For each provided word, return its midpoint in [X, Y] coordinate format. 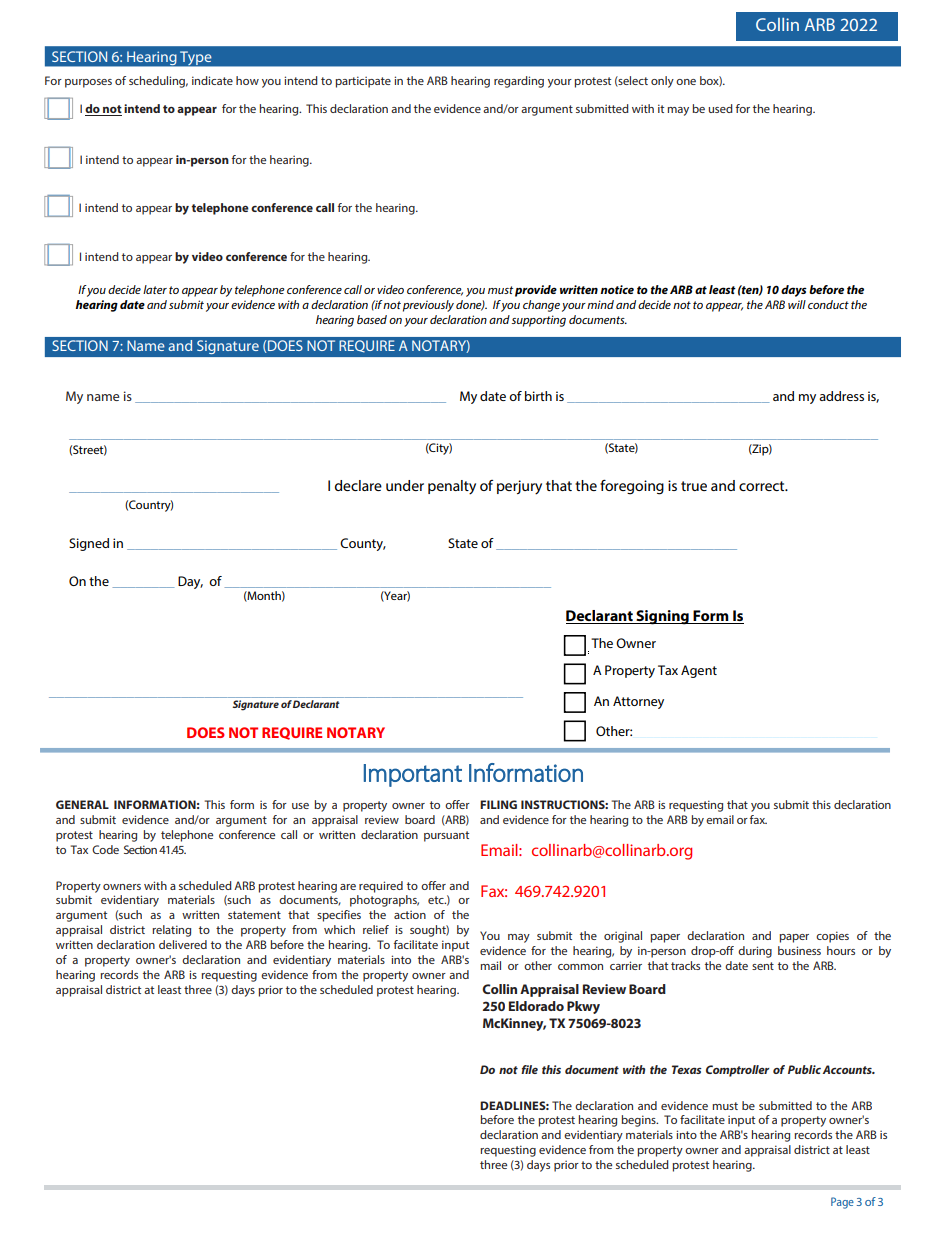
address [841, 396]
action [410, 914]
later [155, 289]
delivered [183, 944]
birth [538, 396]
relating [171, 931]
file [529, 1069]
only [662, 82]
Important [413, 775]
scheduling [158, 82]
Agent [699, 671]
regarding [519, 82]
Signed [89, 544]
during [755, 952]
